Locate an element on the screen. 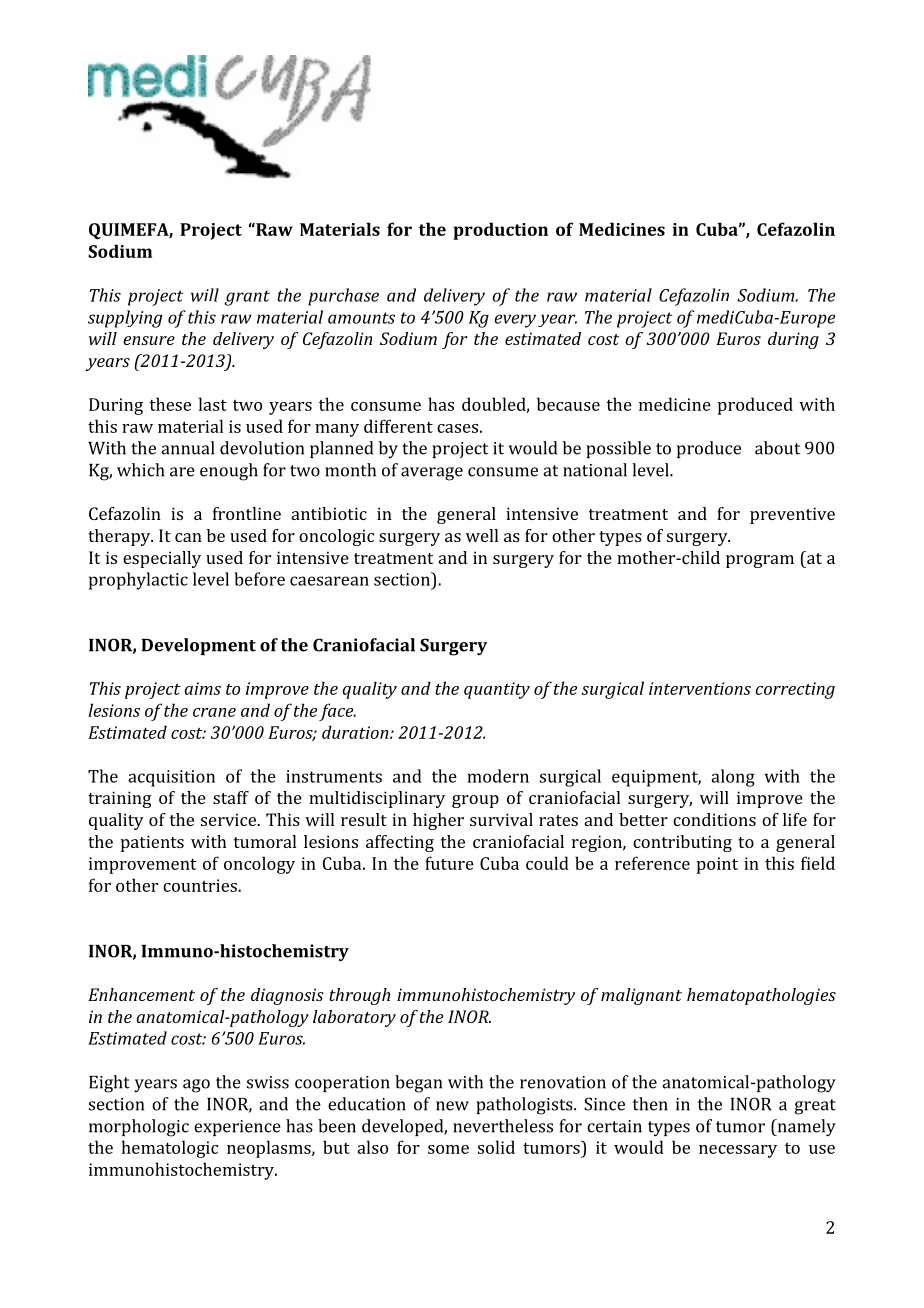 This screenshot has height=1308, width=924. group is located at coordinates (475, 801).
